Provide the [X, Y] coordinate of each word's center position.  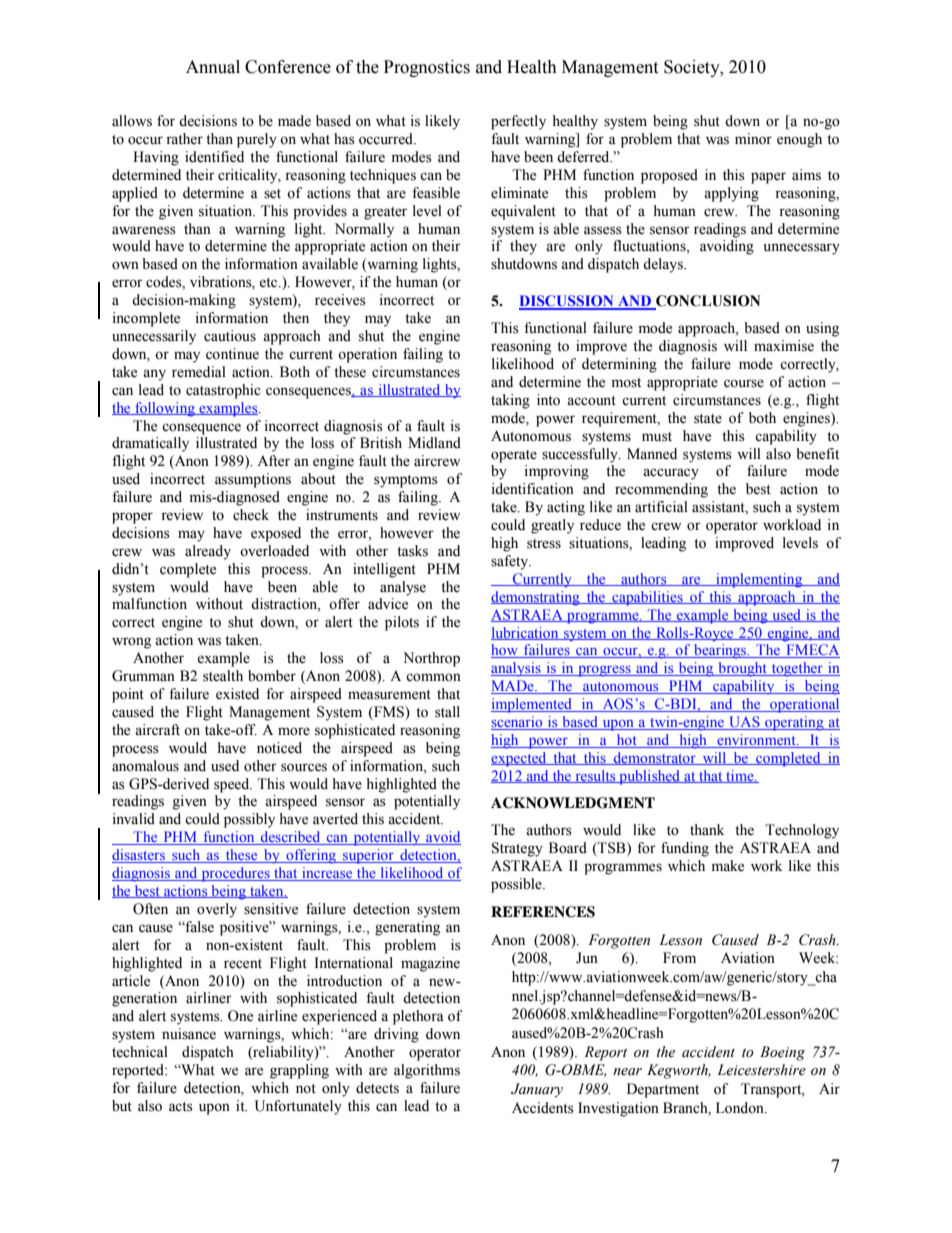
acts [181, 1107]
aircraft [157, 730]
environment [756, 741]
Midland [434, 443]
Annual [213, 67]
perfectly [518, 122]
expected [520, 759]
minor [753, 139]
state [708, 419]
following [165, 409]
